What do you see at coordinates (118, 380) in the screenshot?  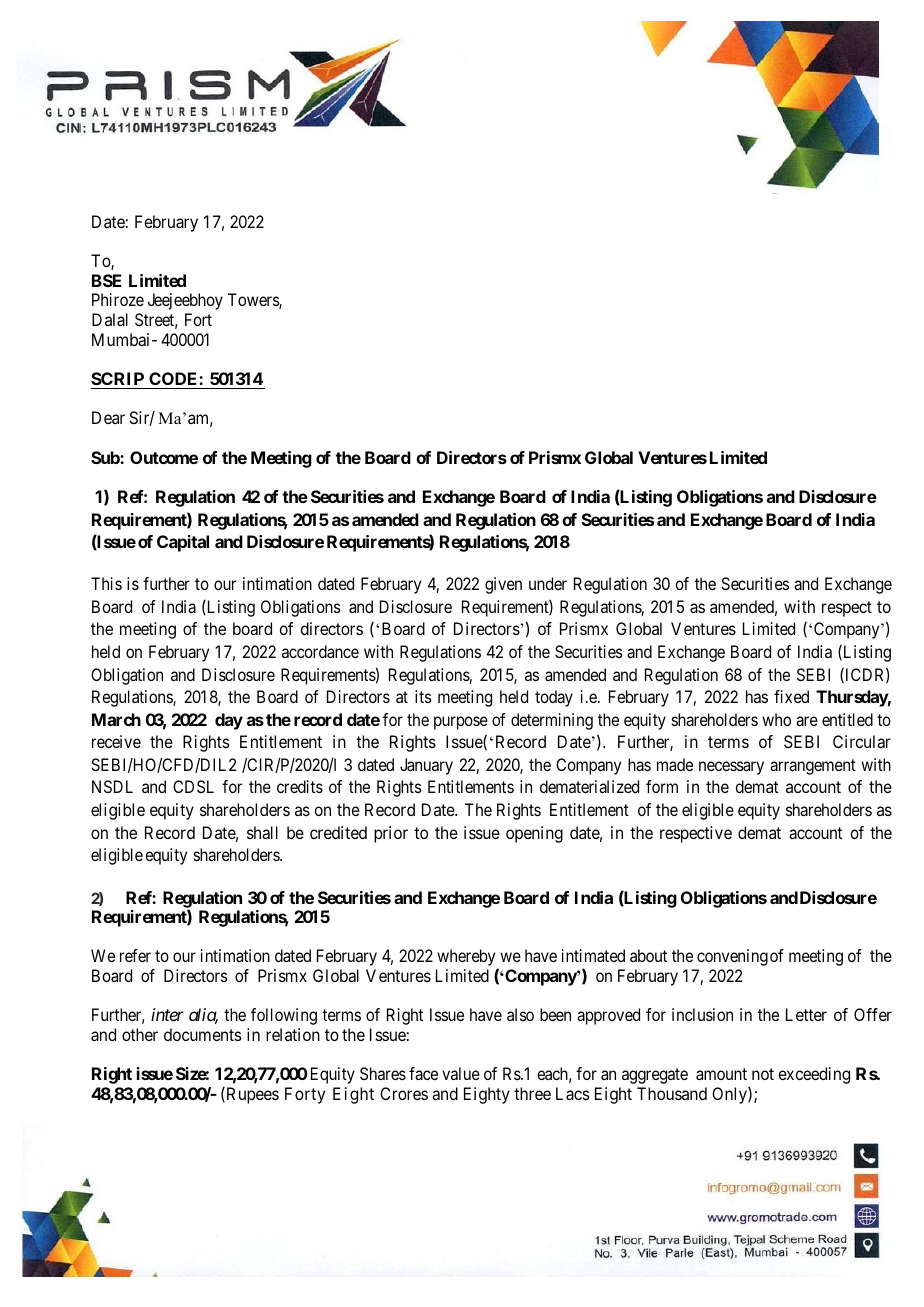 I see `SCRIP` at bounding box center [118, 380].
